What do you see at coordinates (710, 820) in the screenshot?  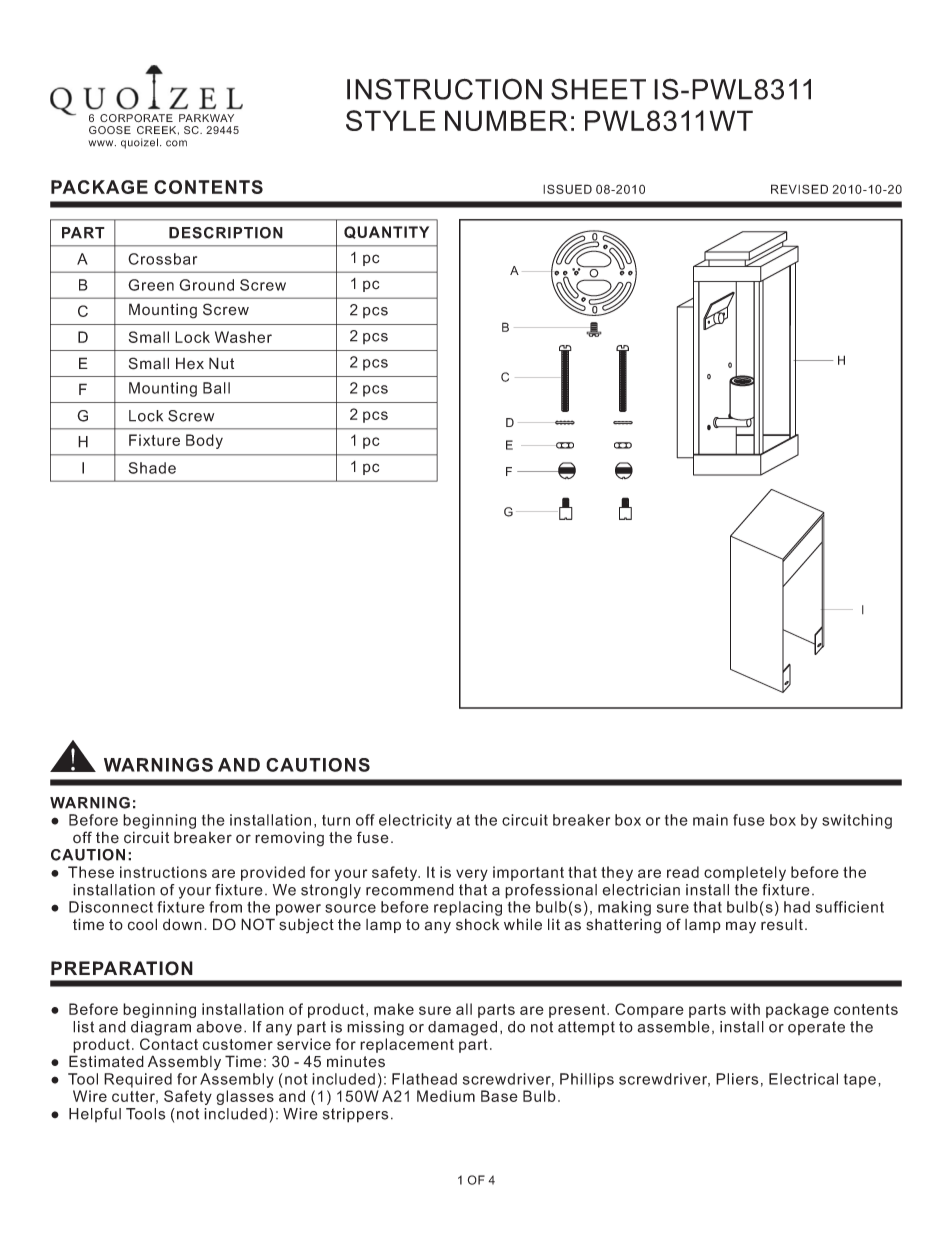 I see `main` at bounding box center [710, 820].
